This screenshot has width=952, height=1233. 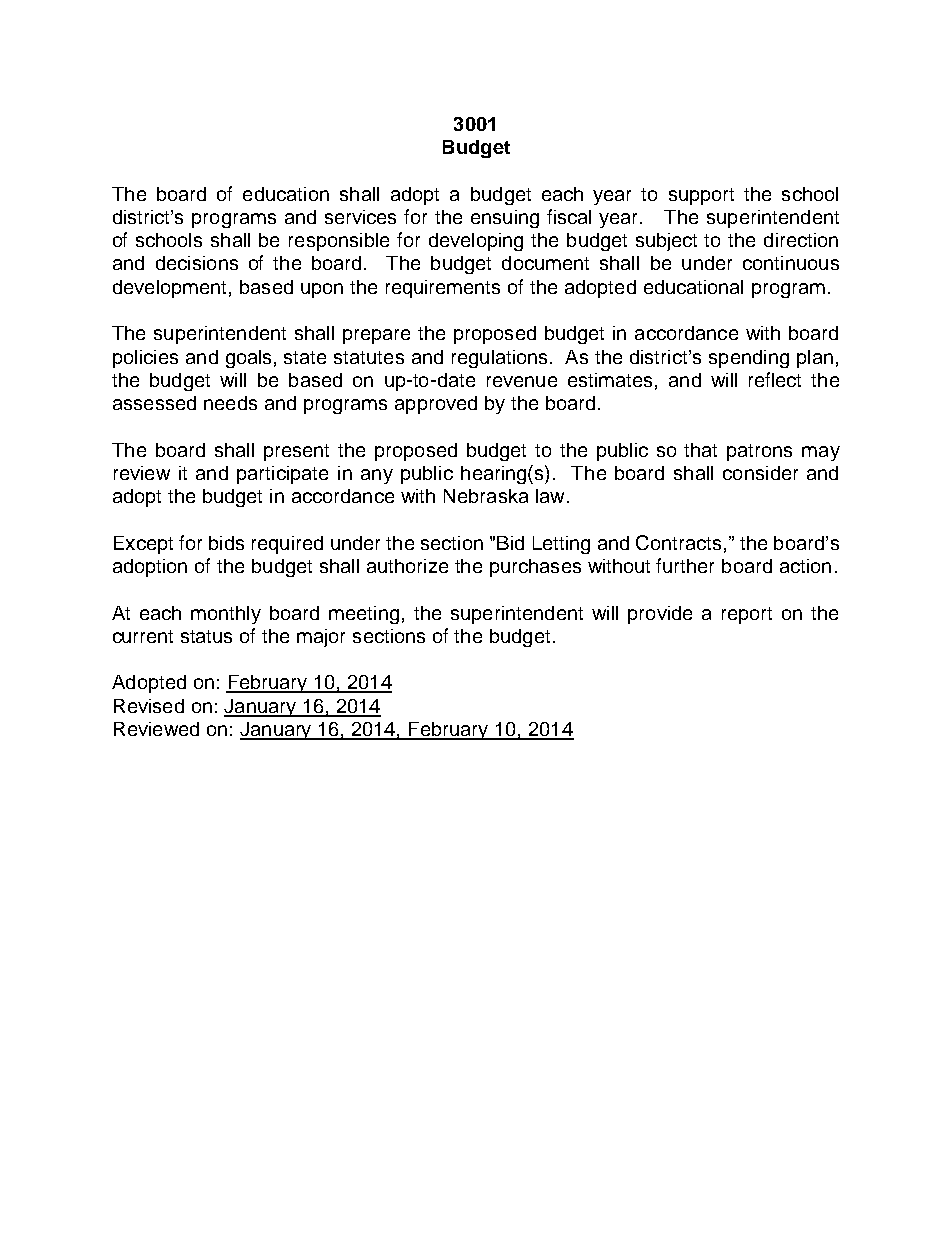 What do you see at coordinates (149, 706) in the screenshot?
I see `Revised` at bounding box center [149, 706].
